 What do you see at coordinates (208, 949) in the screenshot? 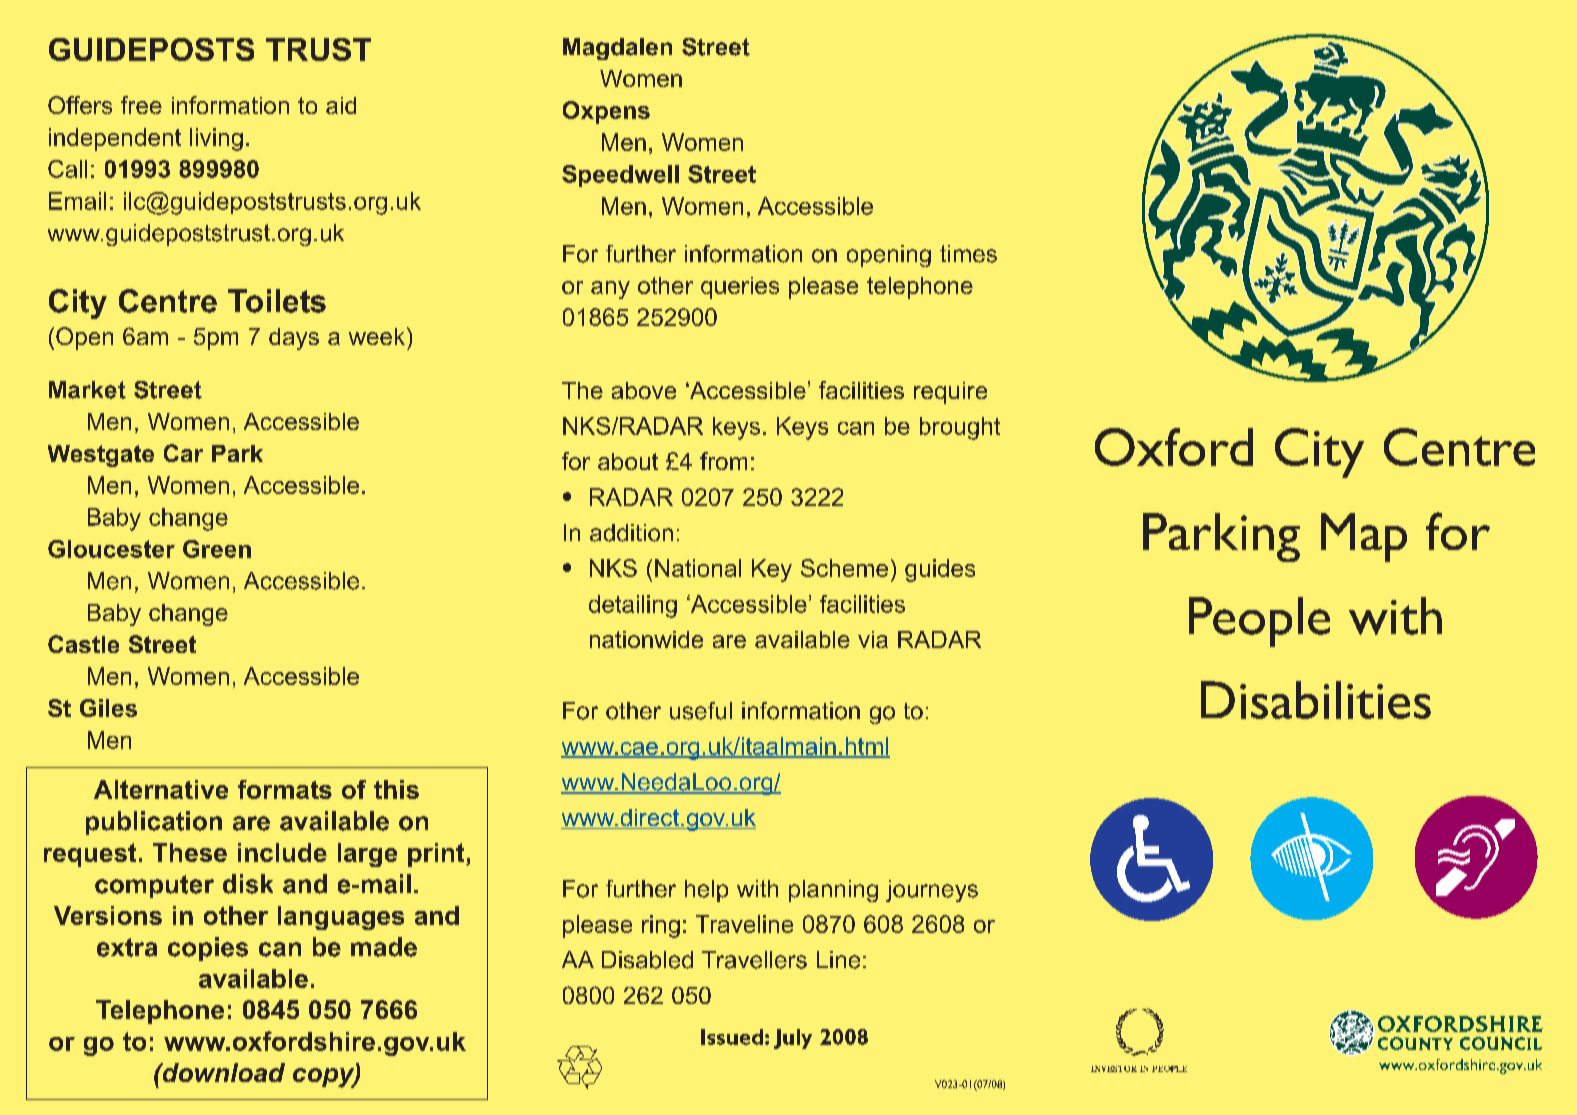
I see `copies` at bounding box center [208, 949].
